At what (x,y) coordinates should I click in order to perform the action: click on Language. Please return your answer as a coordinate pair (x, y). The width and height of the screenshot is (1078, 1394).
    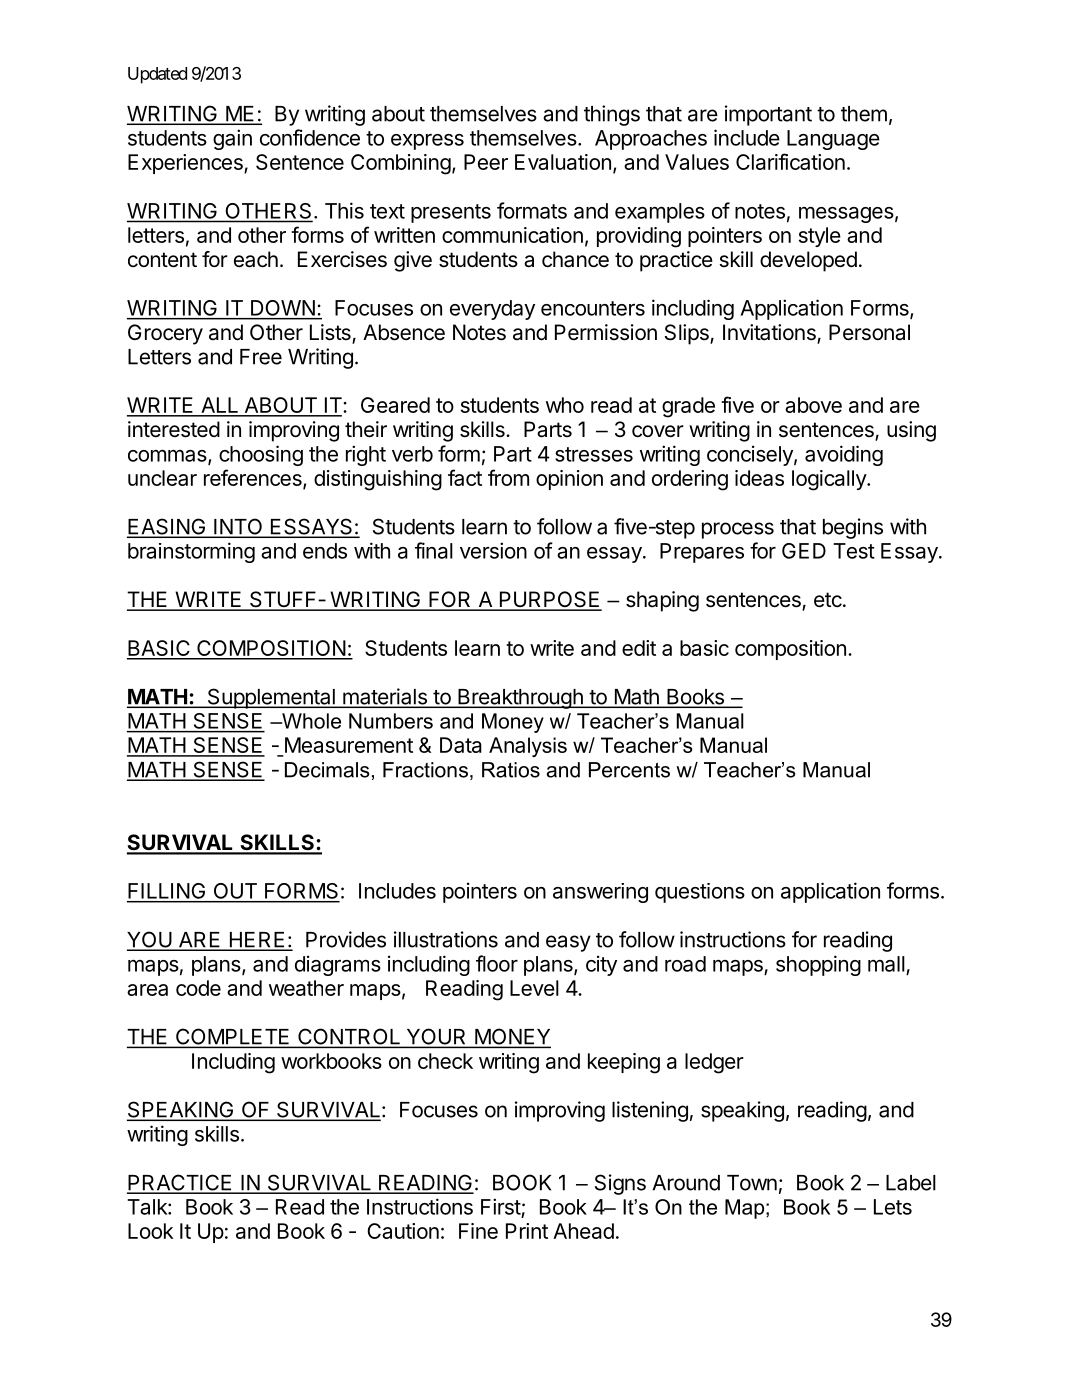
    Looking at the image, I should click on (833, 140).
